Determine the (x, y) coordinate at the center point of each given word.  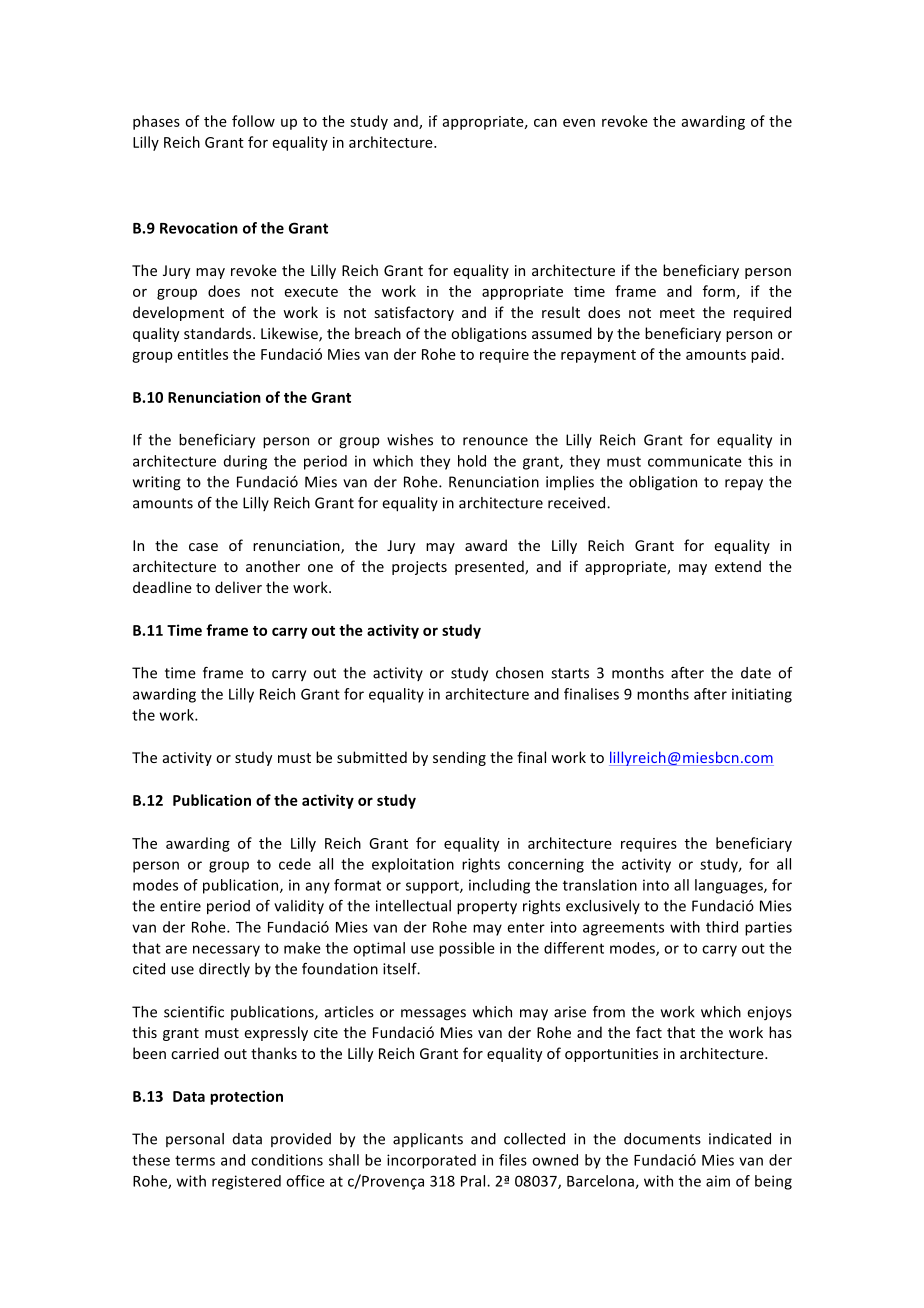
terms (195, 1160)
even (579, 123)
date (756, 673)
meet (677, 313)
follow (253, 121)
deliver (238, 587)
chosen (519, 673)
